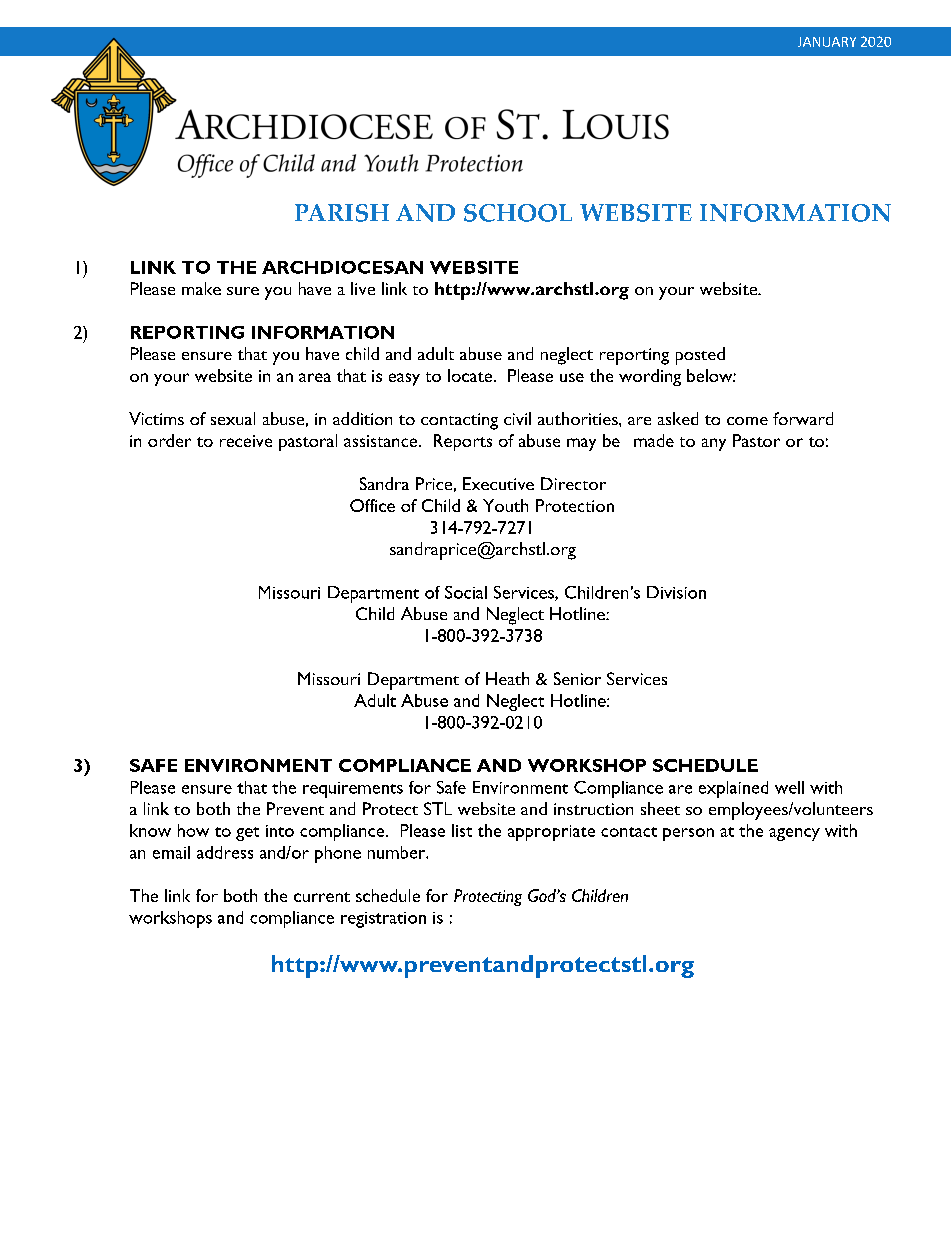 The image size is (952, 1233). I want to click on any, so click(714, 444).
